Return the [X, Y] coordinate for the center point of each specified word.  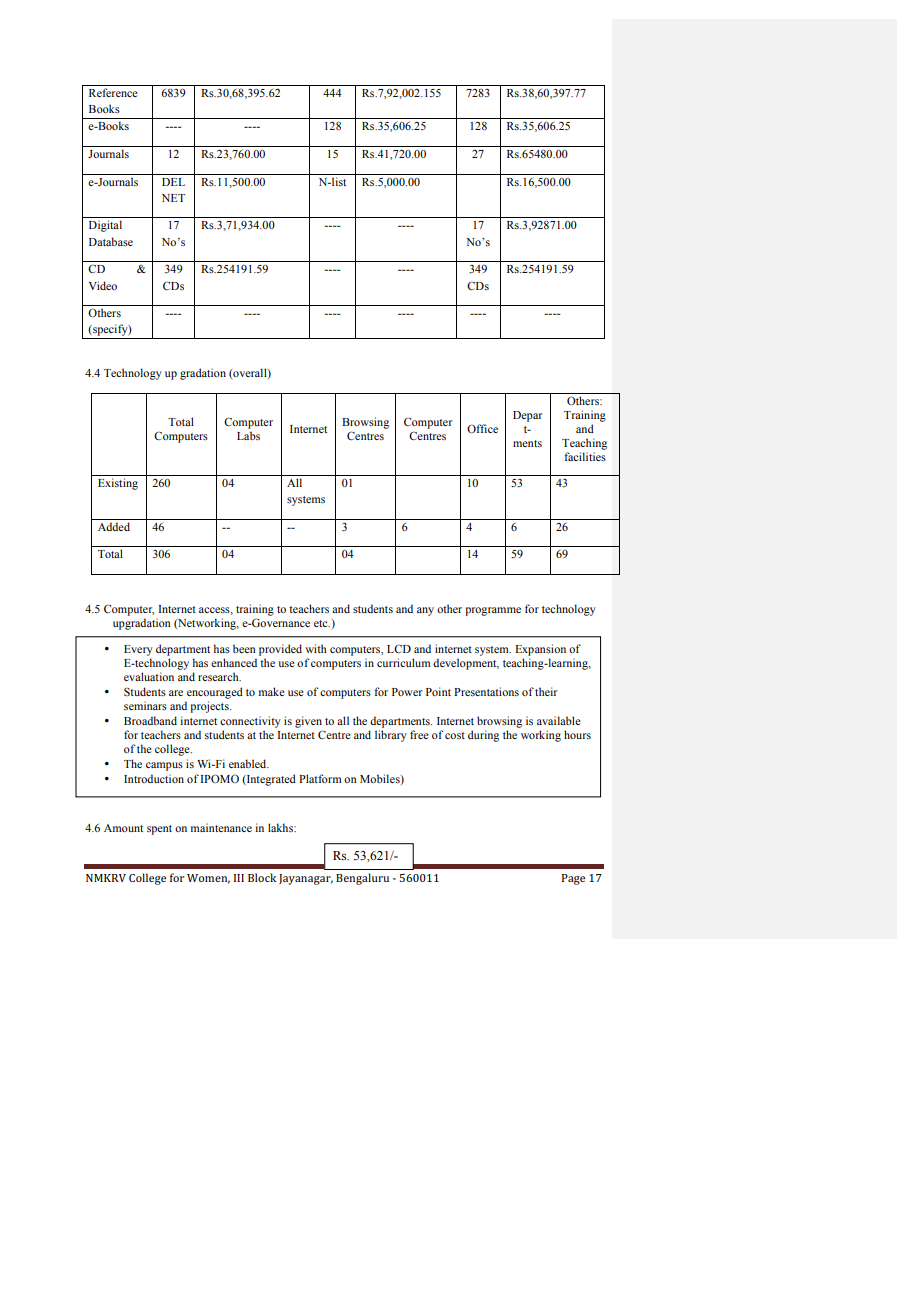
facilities [585, 456]
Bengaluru [362, 879]
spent [159, 830]
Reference [113, 92]
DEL [173, 182]
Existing [118, 484]
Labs [248, 435]
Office [482, 428]
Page [573, 879]
